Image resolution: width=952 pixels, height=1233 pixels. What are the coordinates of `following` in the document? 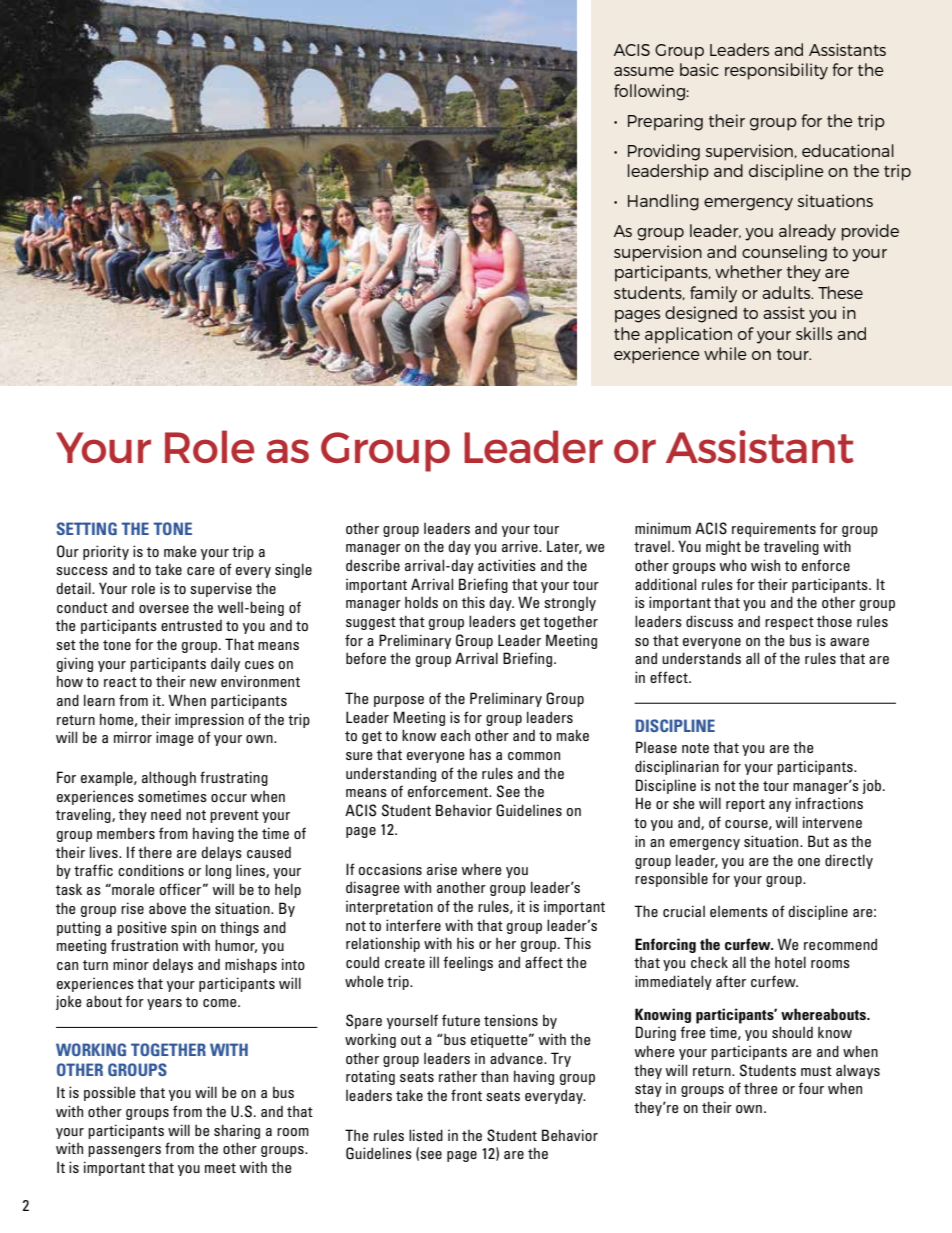 It's located at (650, 92).
